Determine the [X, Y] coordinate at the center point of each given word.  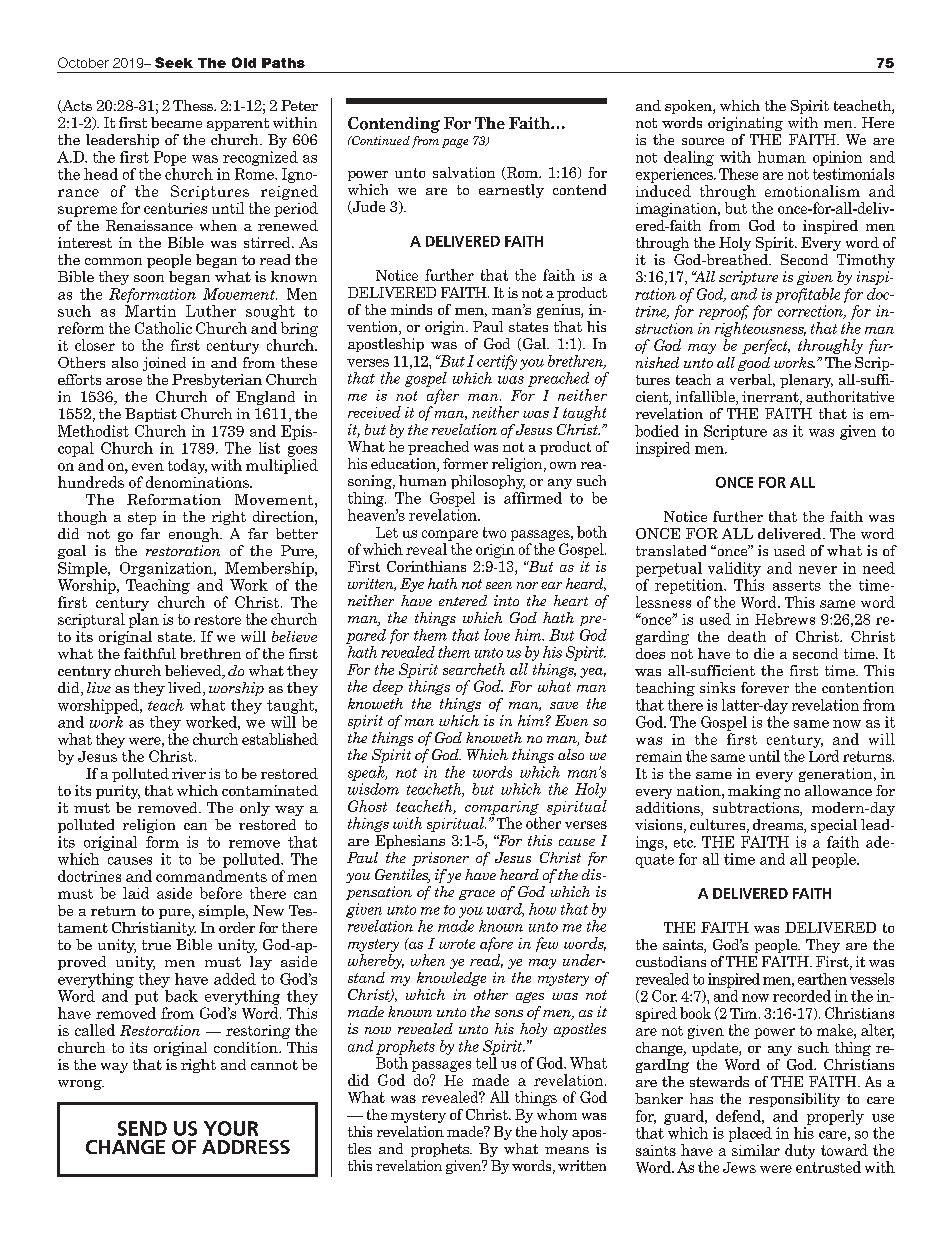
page [455, 143]
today [187, 466]
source [703, 141]
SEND [142, 1128]
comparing [502, 808]
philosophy [488, 482]
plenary [806, 381]
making [754, 792]
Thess [194, 105]
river [189, 773]
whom [557, 1114]
